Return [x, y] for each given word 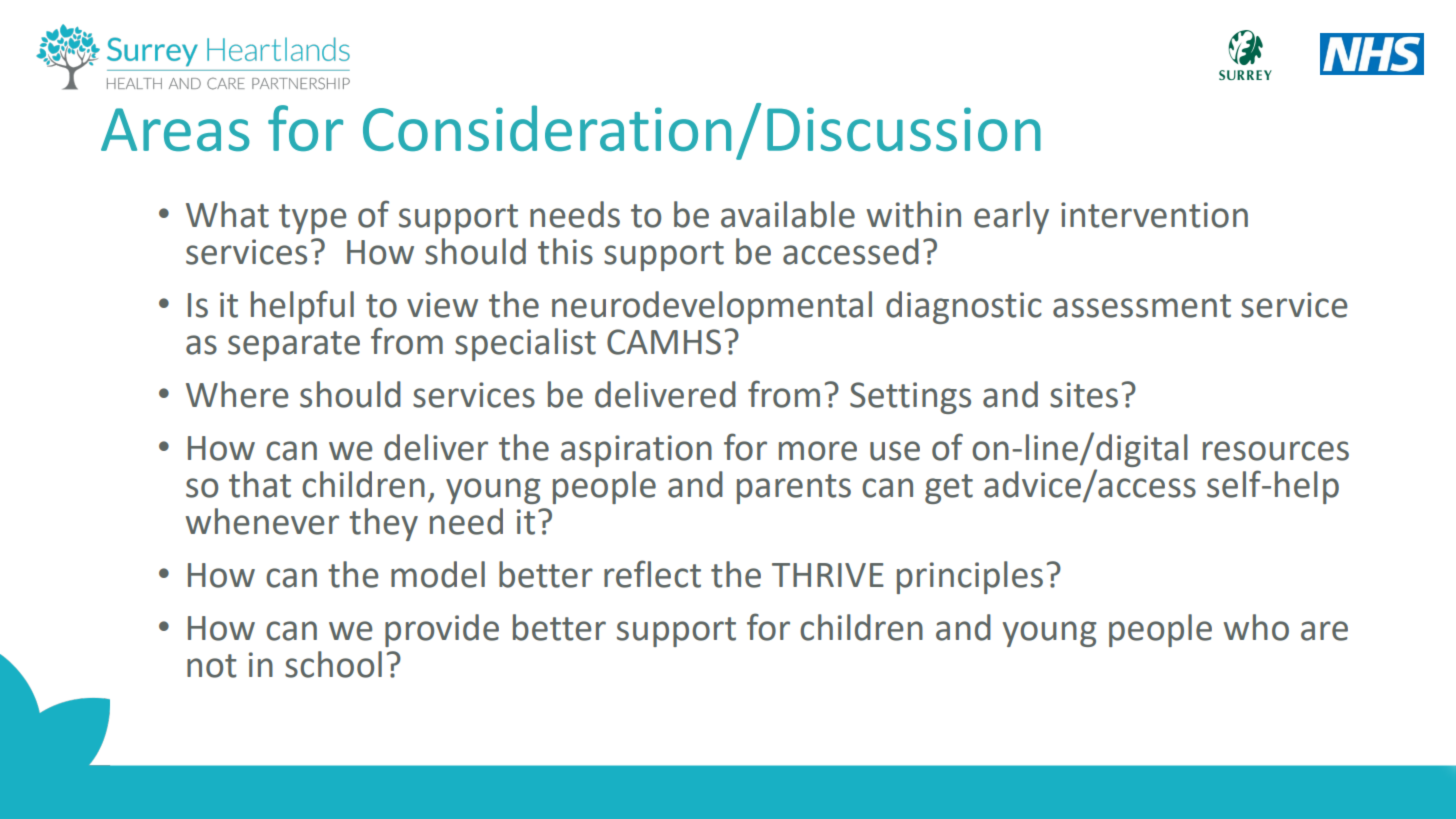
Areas [175, 129]
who [1256, 627]
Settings [910, 398]
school [333, 664]
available [788, 214]
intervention [1154, 215]
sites [1084, 395]
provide [442, 630]
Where [237, 394]
